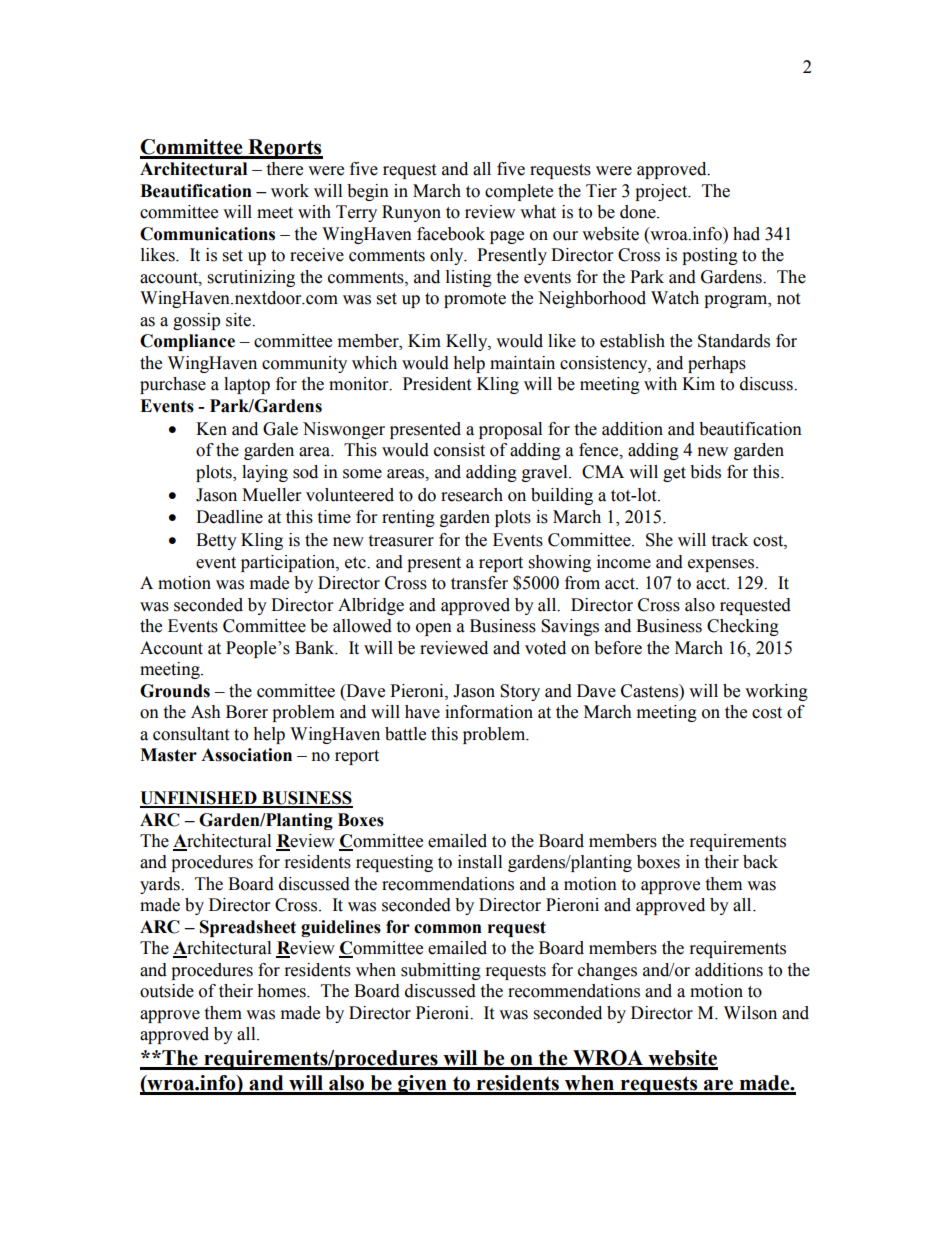  Describe the element at coordinates (662, 192) in the screenshot. I see `project` at that location.
